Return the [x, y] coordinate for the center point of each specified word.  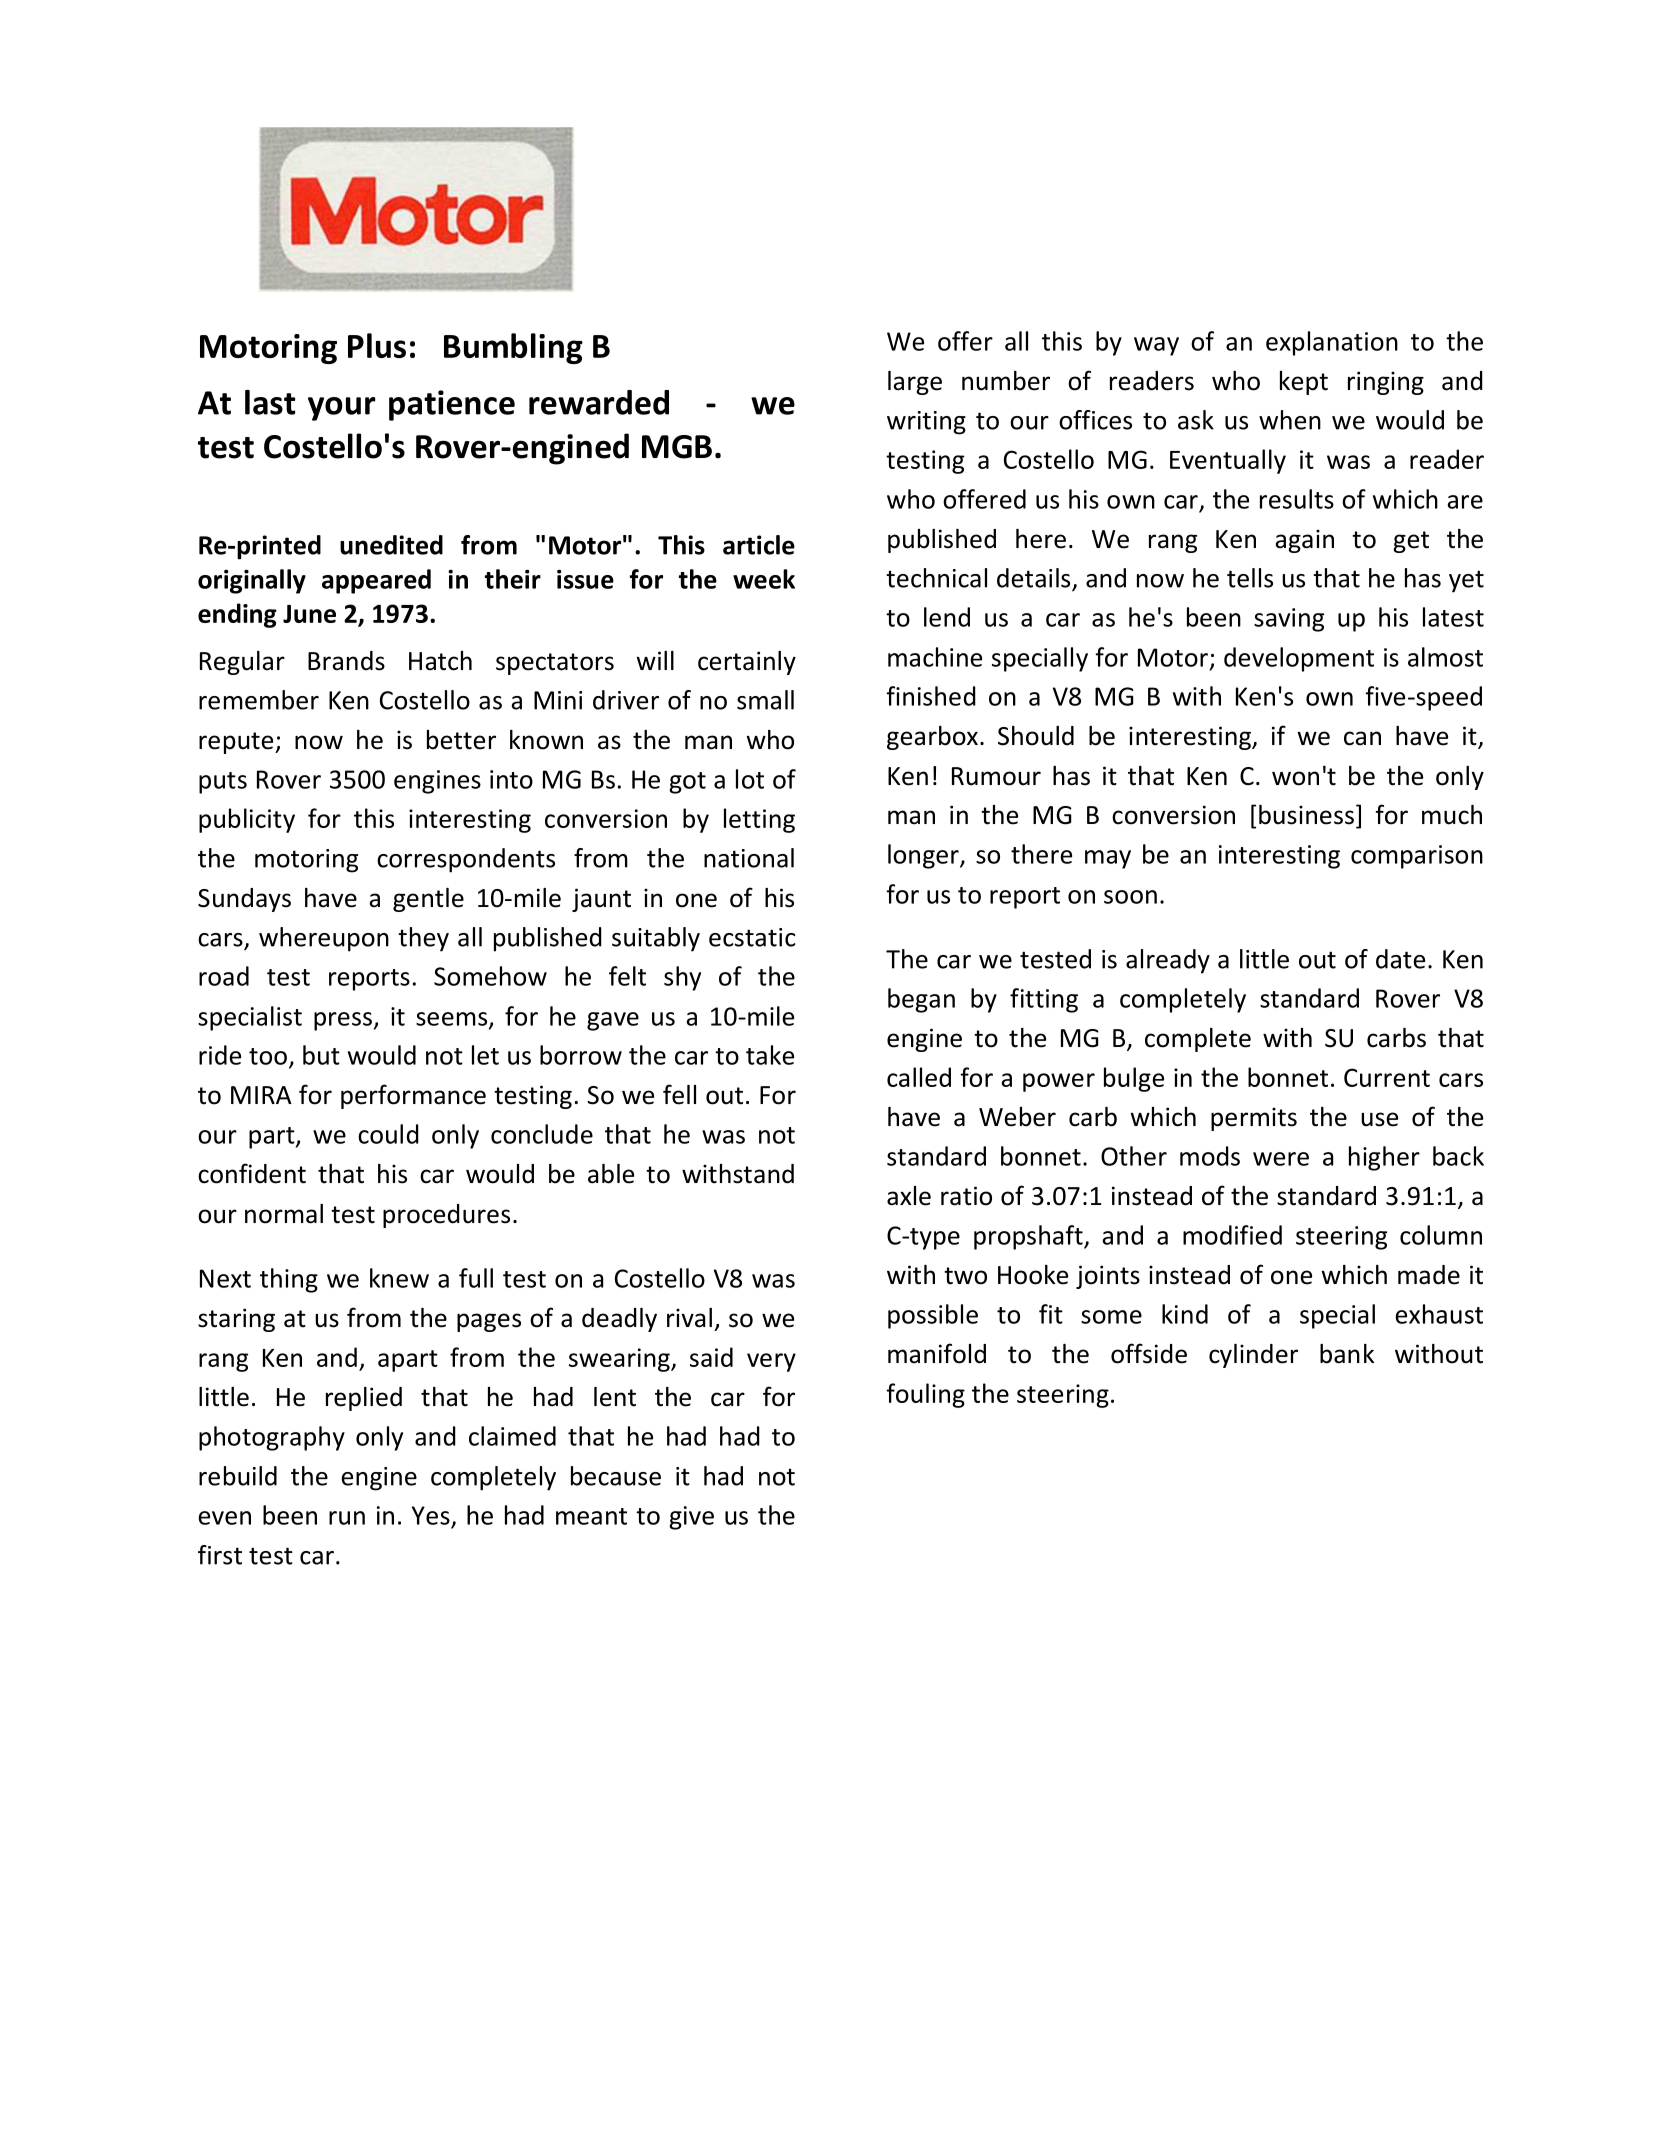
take [770, 1055]
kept [1304, 383]
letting [759, 820]
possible [933, 1316]
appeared [376, 581]
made [1429, 1275]
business [1306, 815]
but [321, 1055]
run [347, 1518]
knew [399, 1278]
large [915, 383]
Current [1387, 1077]
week [764, 579]
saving [1289, 620]
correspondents [466, 860]
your [342, 409]
